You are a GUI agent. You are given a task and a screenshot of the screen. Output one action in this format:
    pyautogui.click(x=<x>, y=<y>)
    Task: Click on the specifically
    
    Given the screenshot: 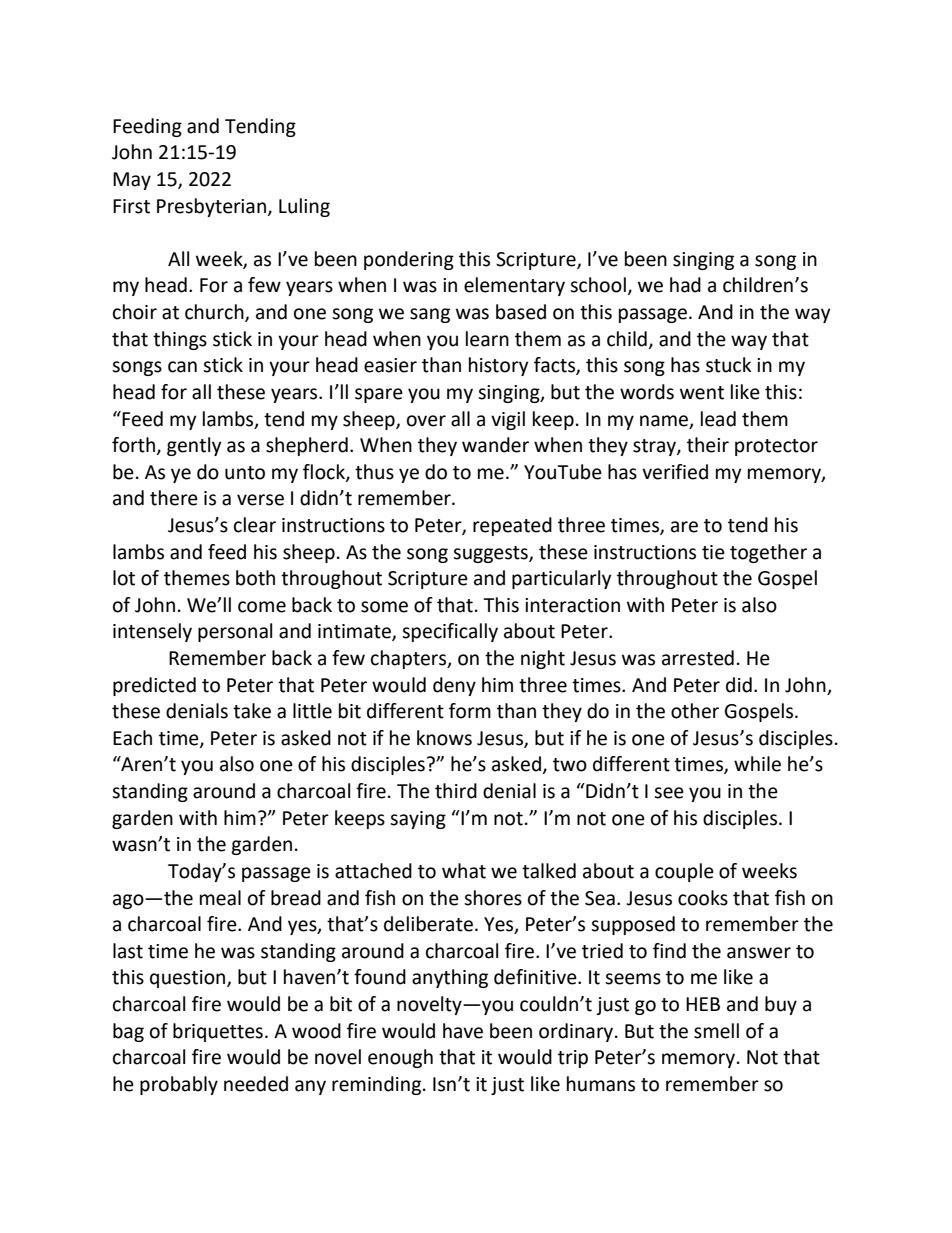 What is the action you would take?
    pyautogui.click(x=450, y=632)
